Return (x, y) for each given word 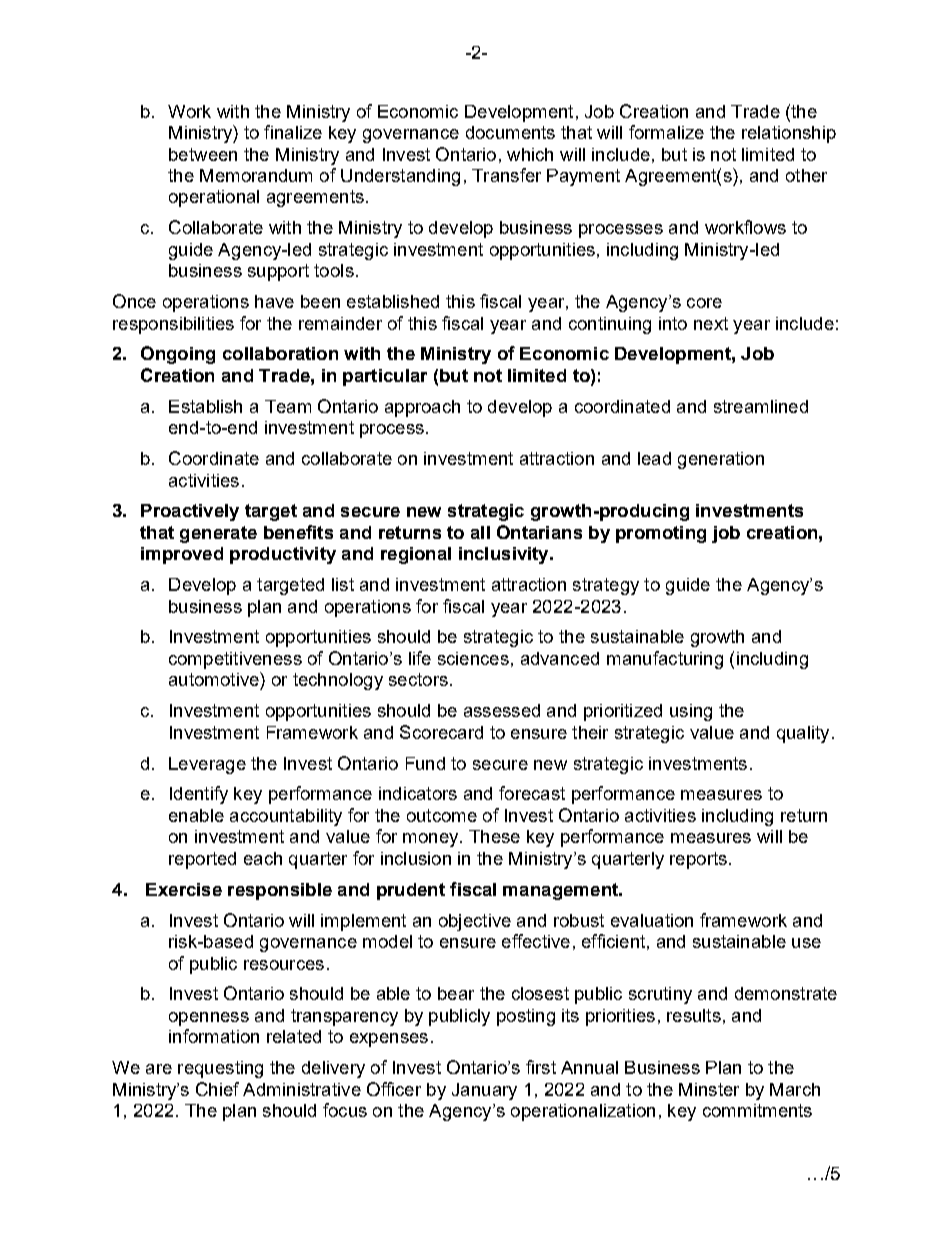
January (484, 1091)
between (203, 154)
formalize (666, 132)
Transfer (506, 175)
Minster (709, 1089)
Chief (217, 1089)
